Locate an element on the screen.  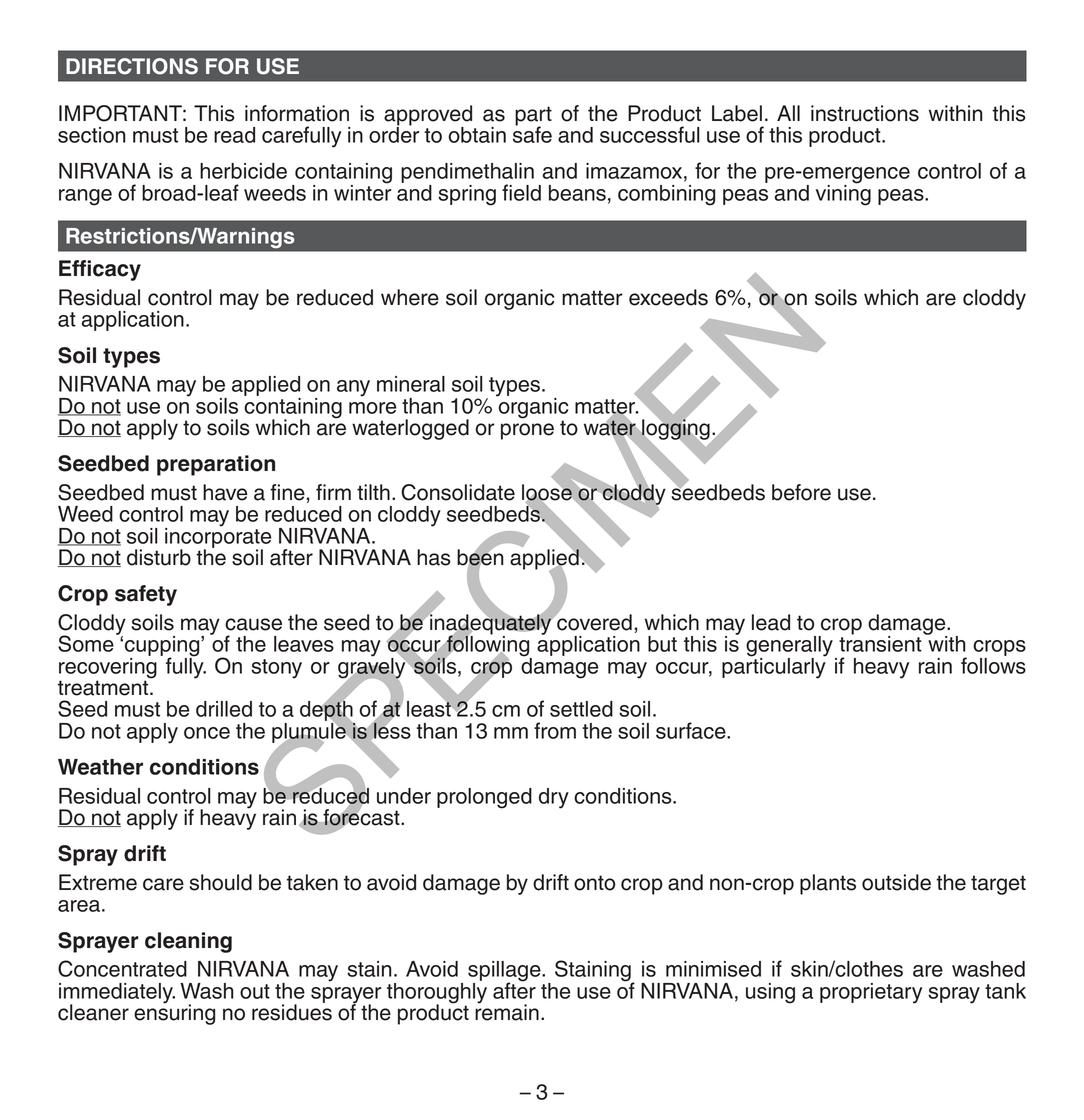
incorporate is located at coordinates (218, 537).
